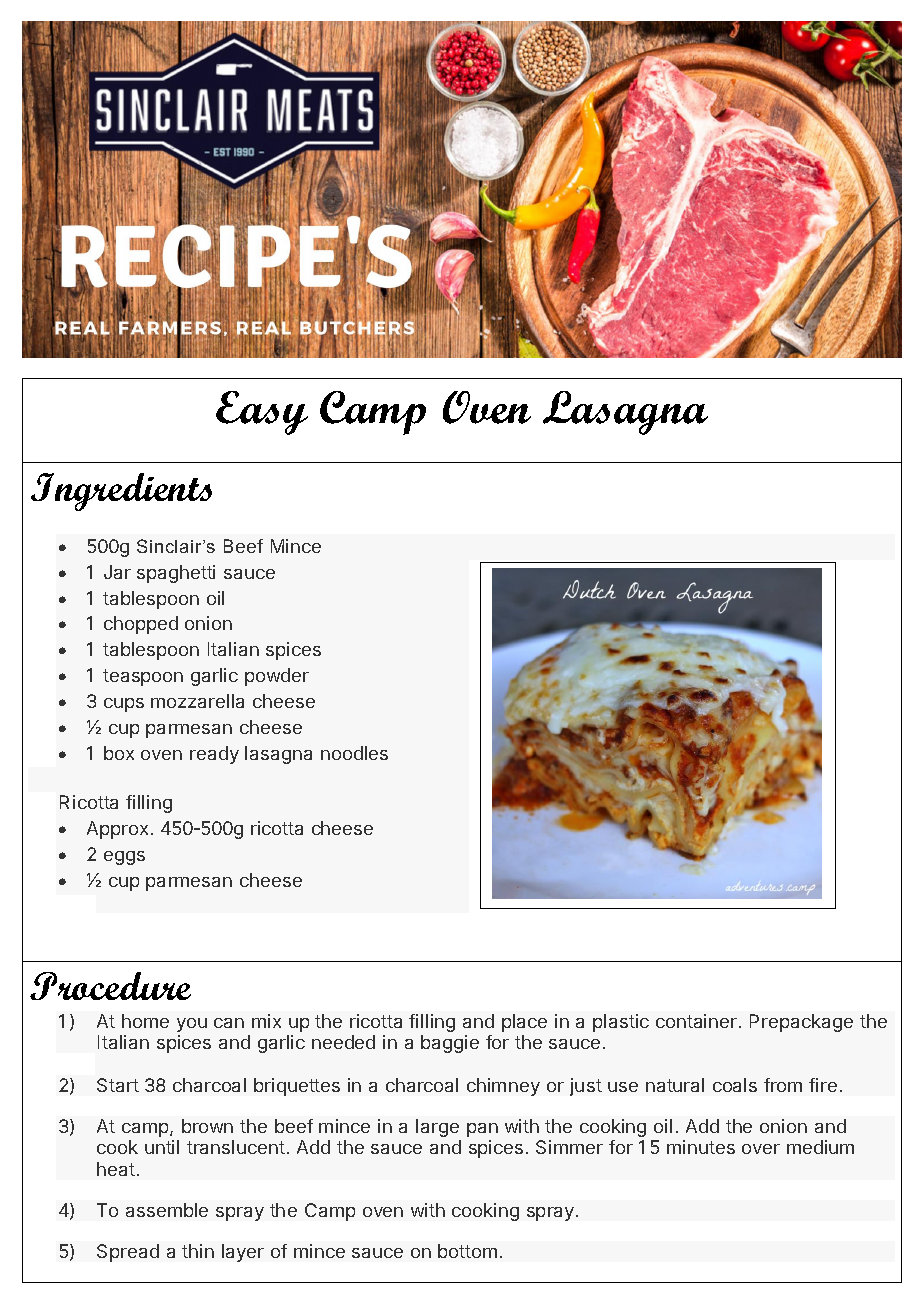 Image resolution: width=924 pixels, height=1308 pixels. Describe the element at coordinates (467, 1251) in the screenshot. I see `bottom` at that location.
